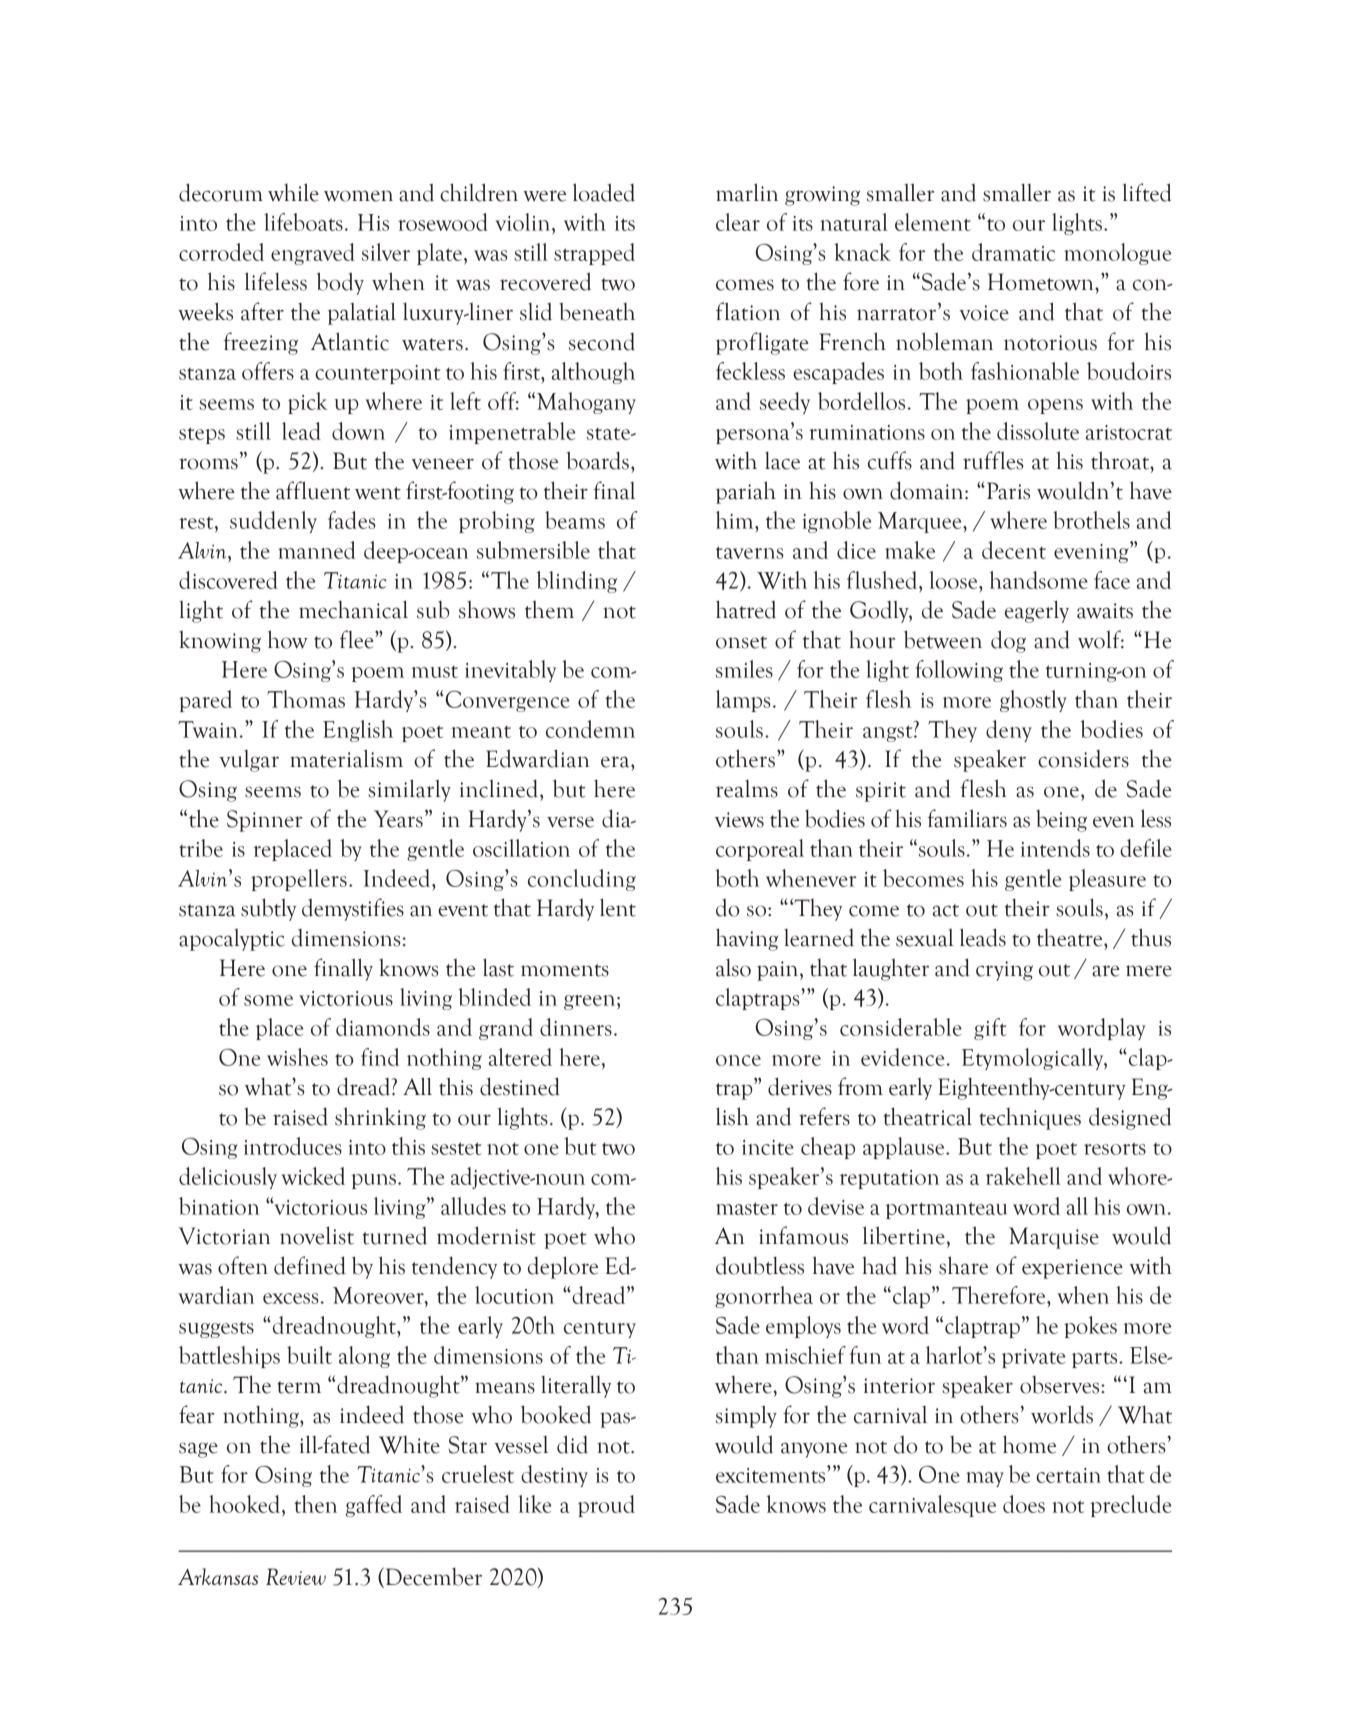 The width and height of the screenshot is (1351, 1709). I want to click on lent, so click(618, 907).
